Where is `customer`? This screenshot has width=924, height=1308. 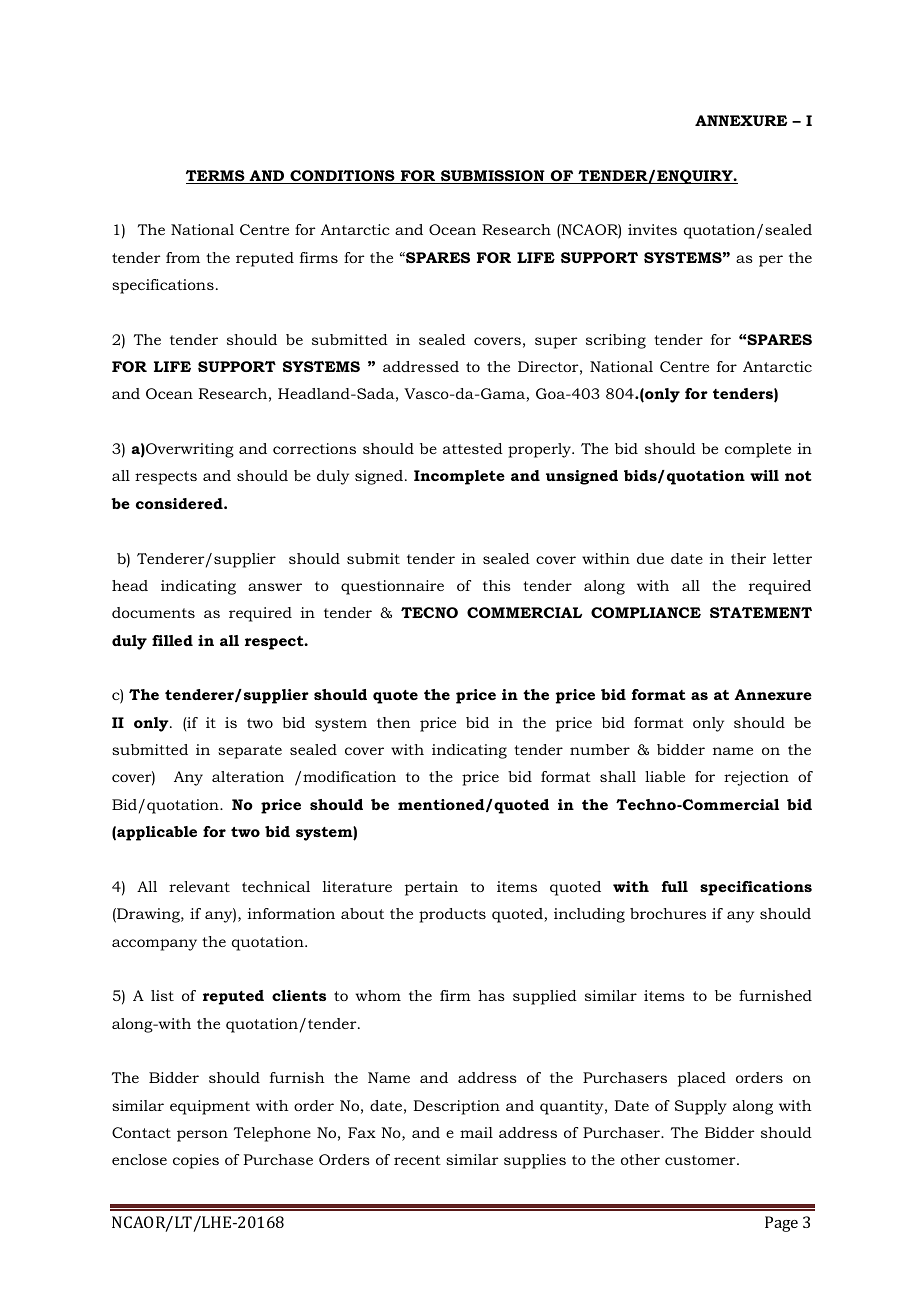 customer is located at coordinates (701, 1160).
